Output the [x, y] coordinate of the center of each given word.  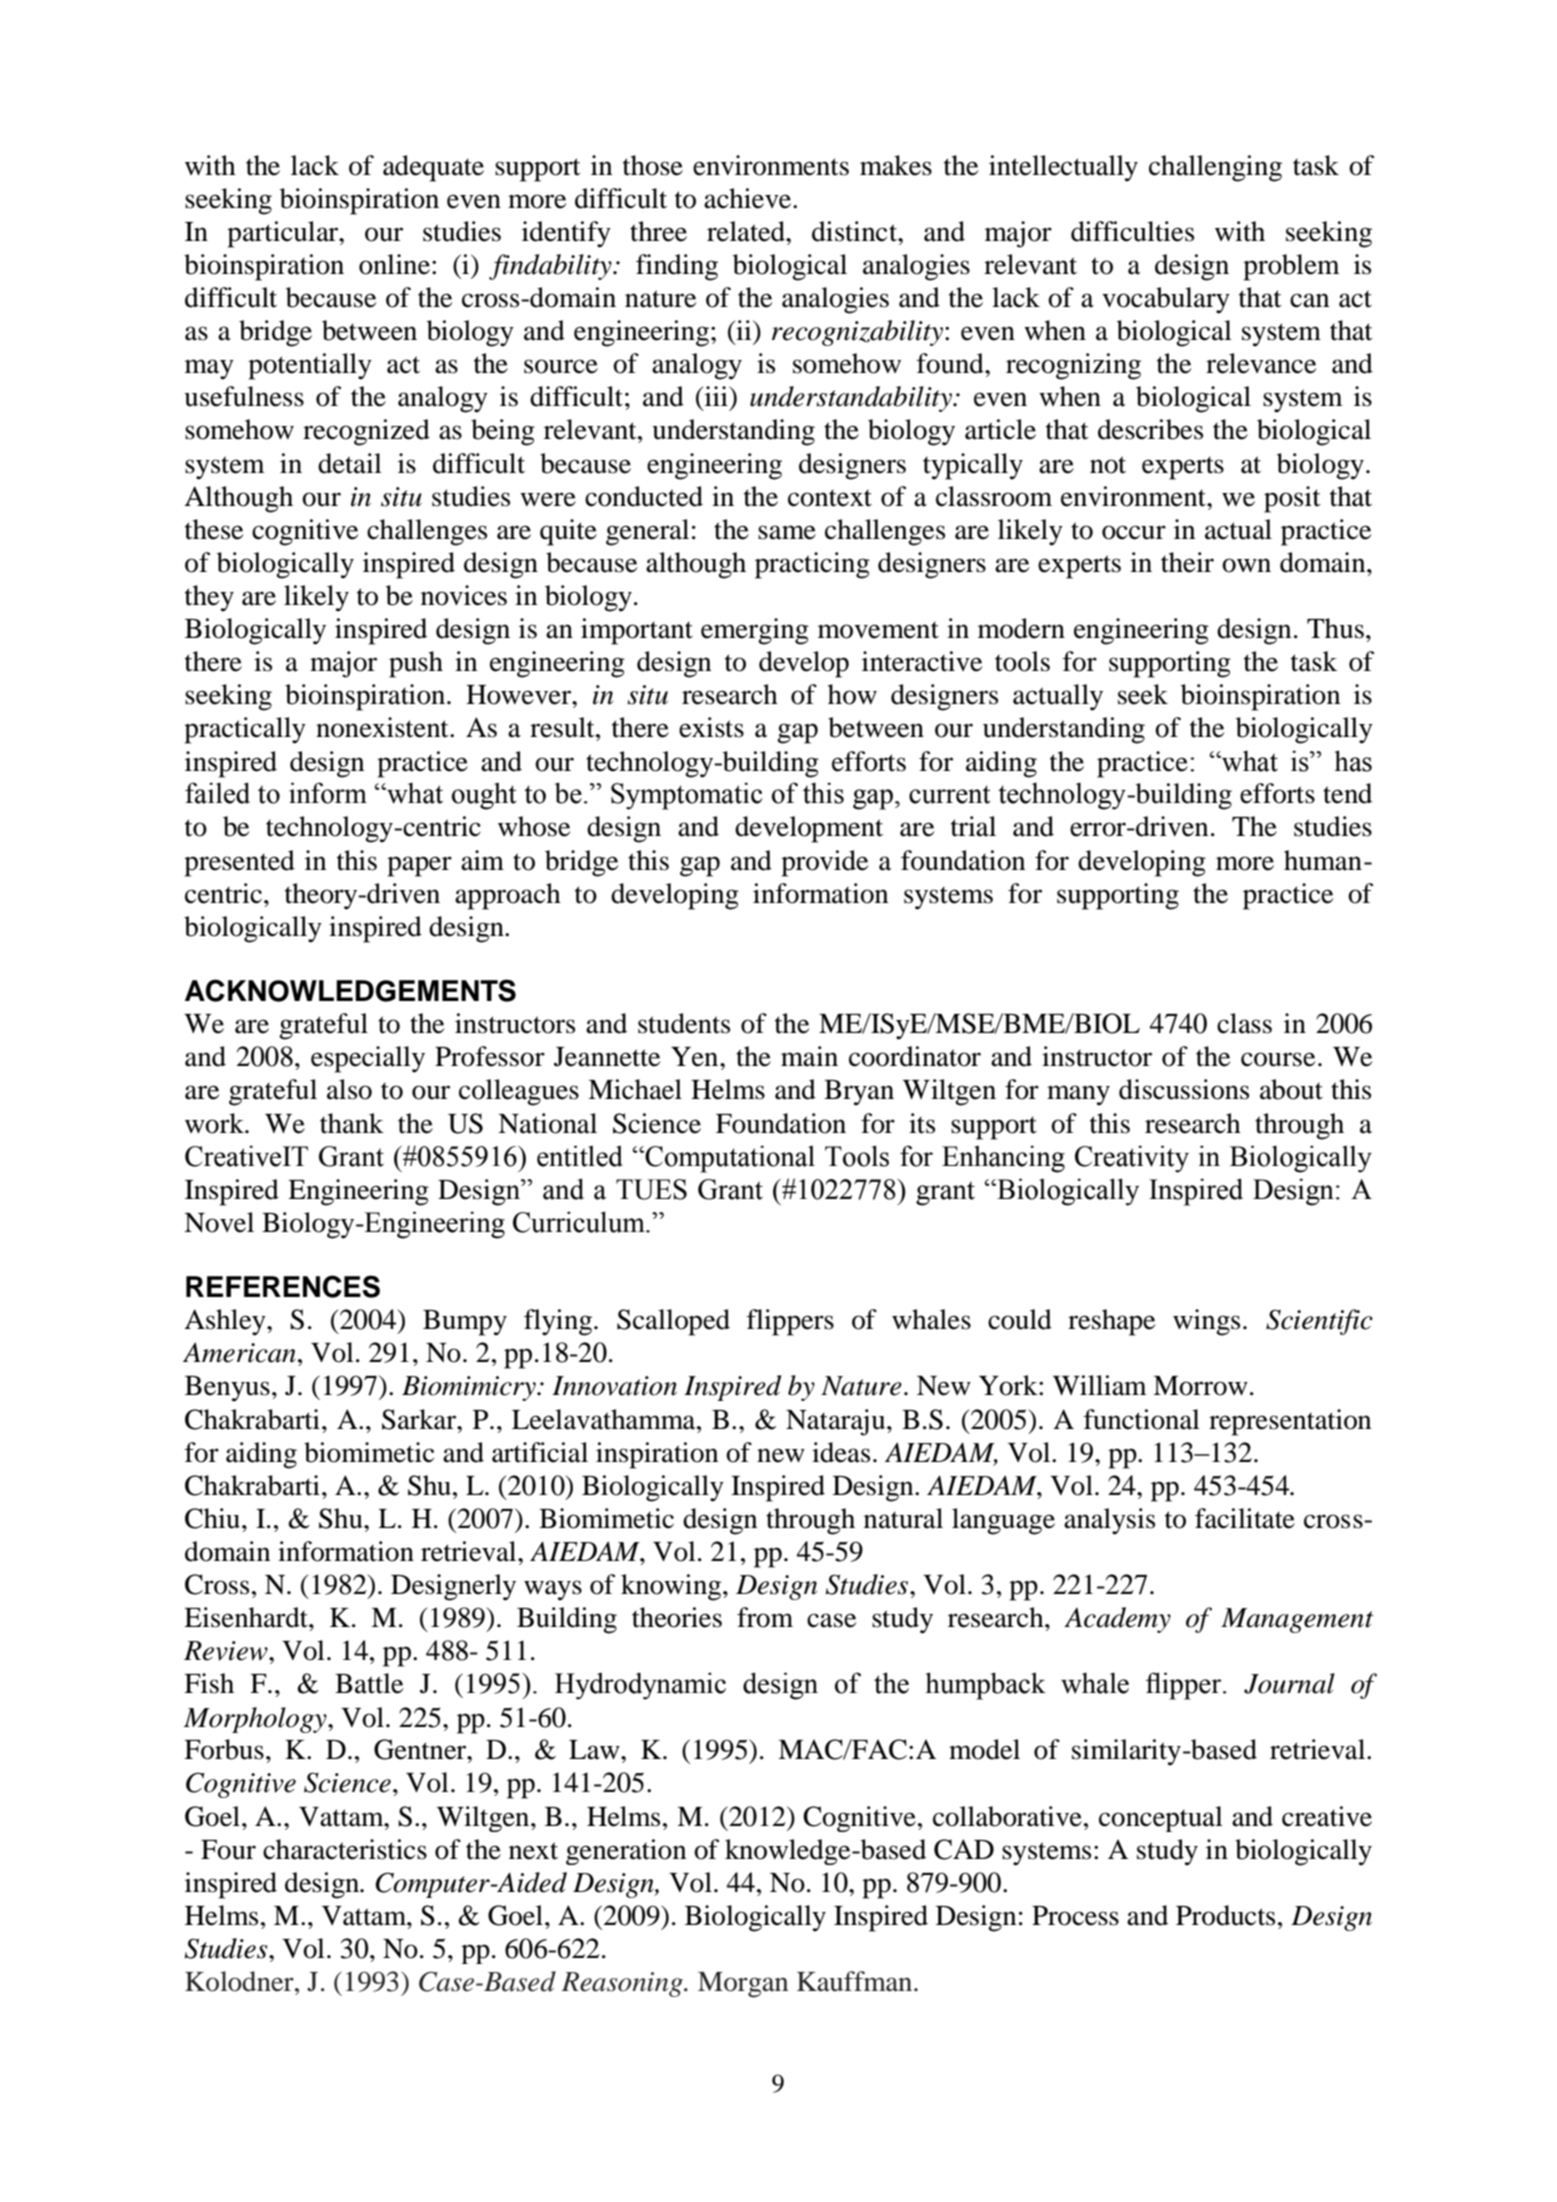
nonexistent [383, 727]
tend [1347, 793]
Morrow [1200, 1386]
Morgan [743, 1985]
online [394, 264]
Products [1225, 1915]
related [747, 231]
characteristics [345, 1849]
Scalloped [673, 1322]
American [239, 1352]
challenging [1215, 168]
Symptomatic [686, 796]
